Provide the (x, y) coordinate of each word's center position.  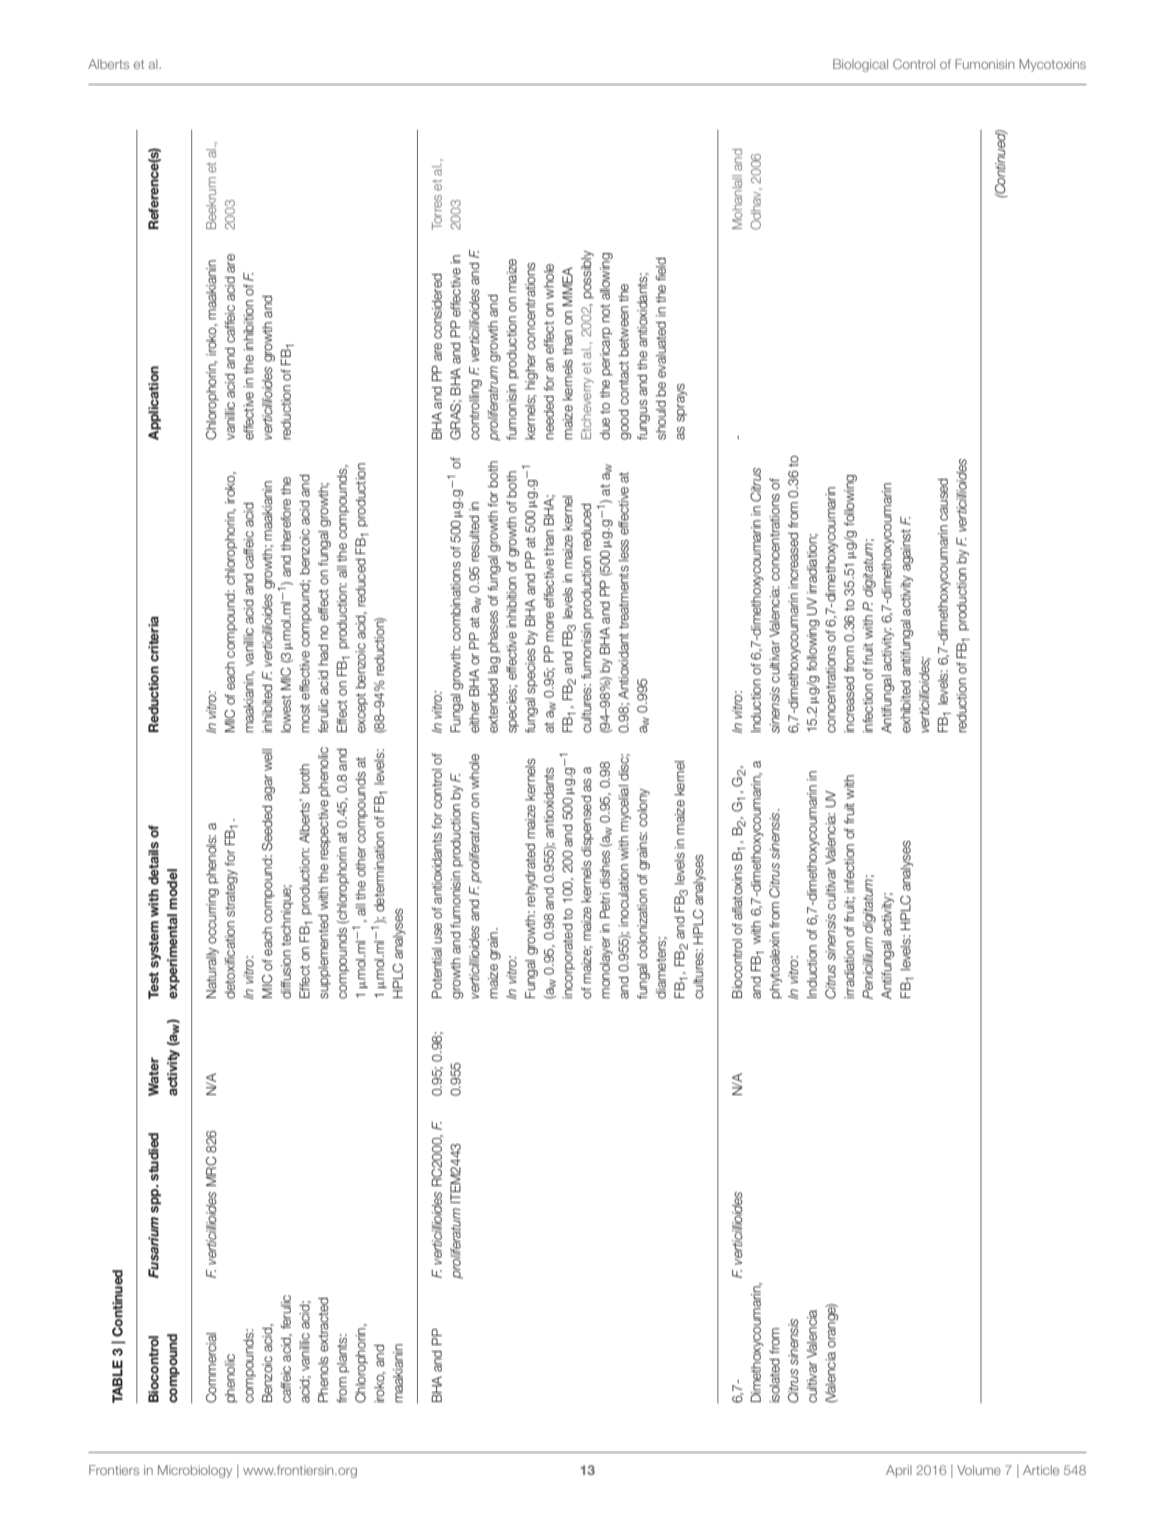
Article (1041, 1470)
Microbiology (195, 1471)
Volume (979, 1470)
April (899, 1471)
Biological (860, 65)
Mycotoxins (1052, 65)
